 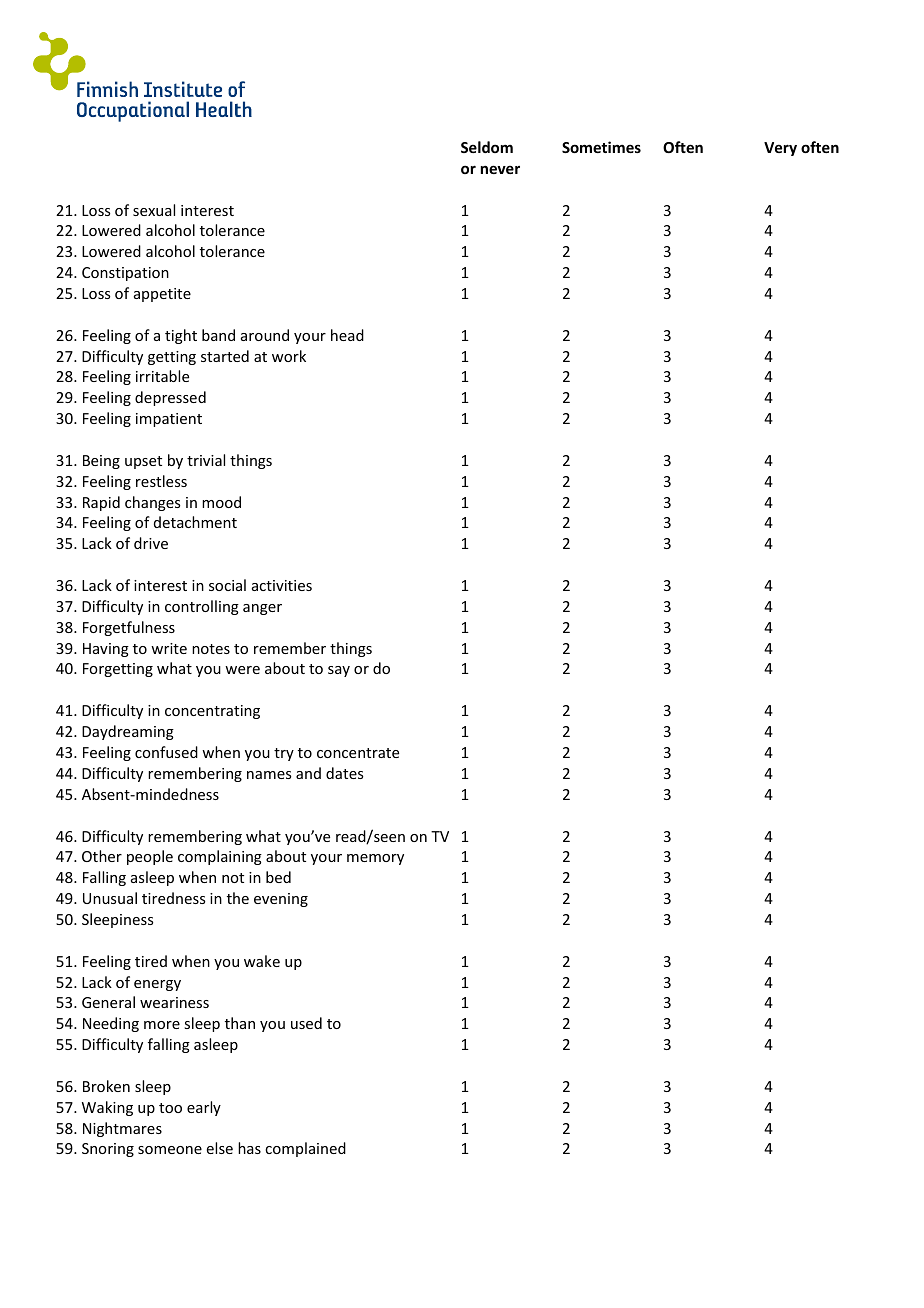 I want to click on too, so click(x=170, y=1108).
